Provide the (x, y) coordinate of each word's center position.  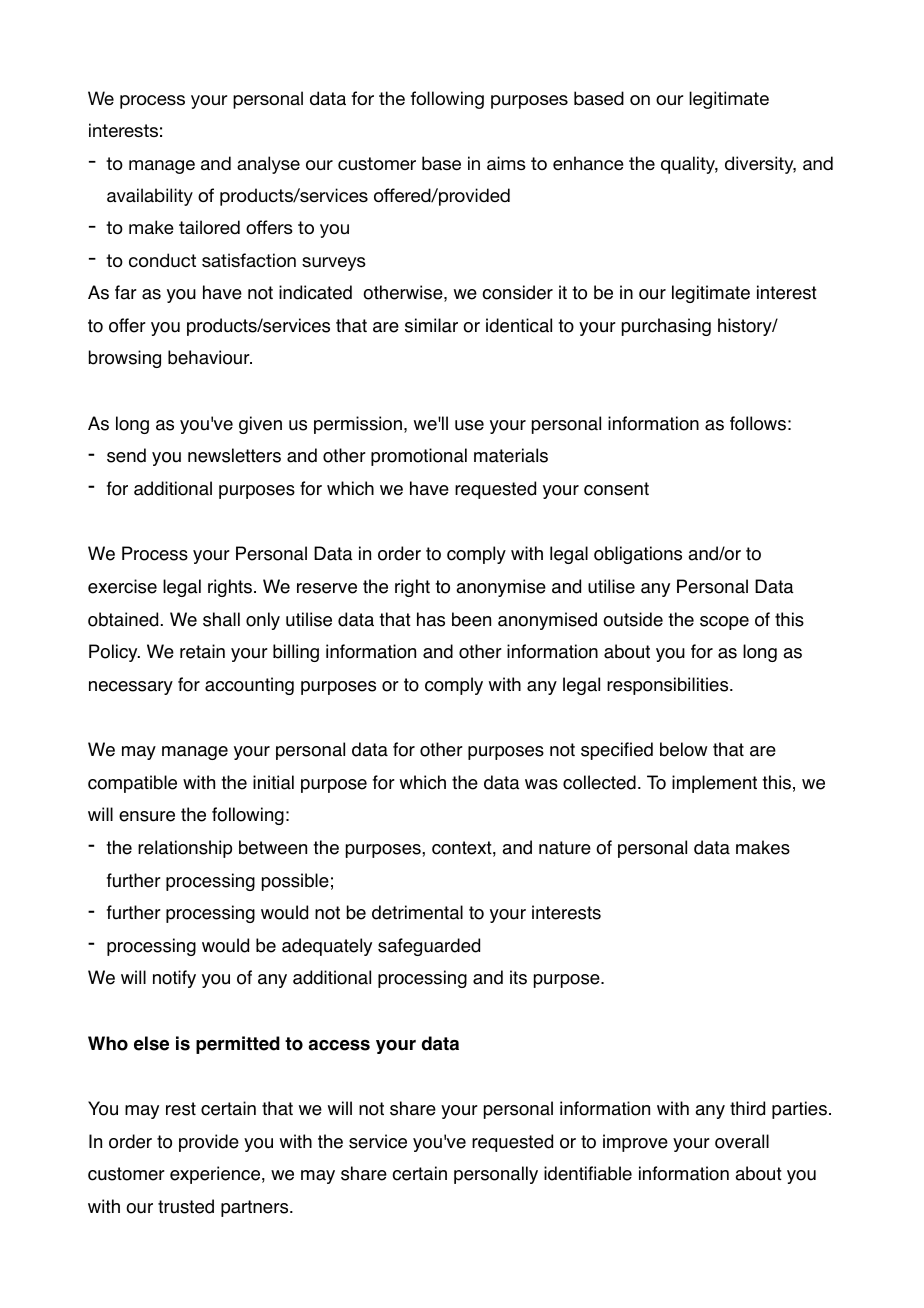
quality (689, 165)
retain (202, 651)
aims (506, 163)
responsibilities (669, 686)
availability (150, 197)
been (471, 619)
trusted (186, 1206)
